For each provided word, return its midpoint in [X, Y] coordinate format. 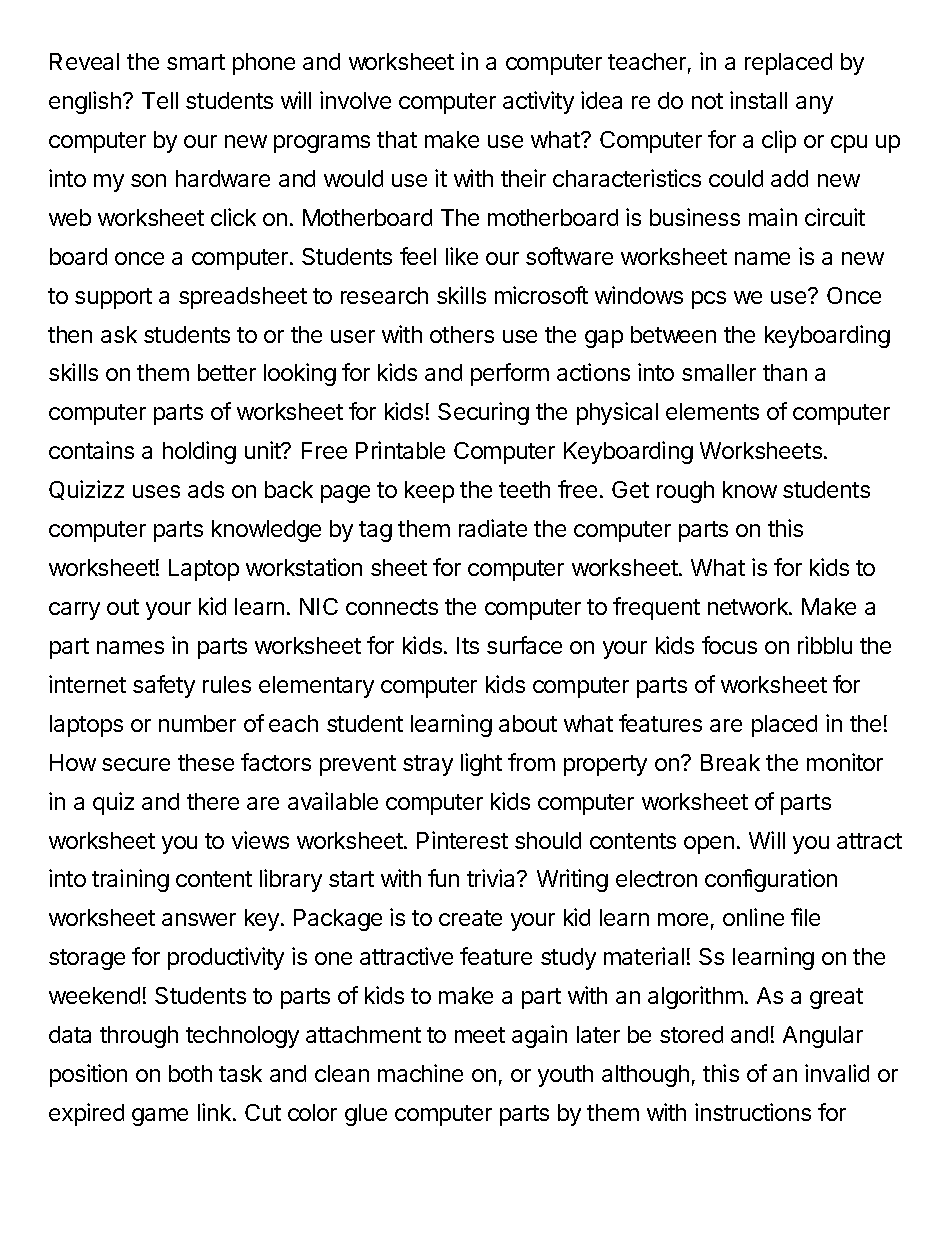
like [462, 256]
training [130, 880]
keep [429, 492]
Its [468, 645]
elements [712, 411]
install [758, 100]
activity [538, 102]
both [190, 1073]
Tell [160, 100]
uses [156, 491]
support [113, 298]
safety [164, 686]
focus [729, 645]
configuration [771, 880]
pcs [709, 300]
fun [443, 878]
